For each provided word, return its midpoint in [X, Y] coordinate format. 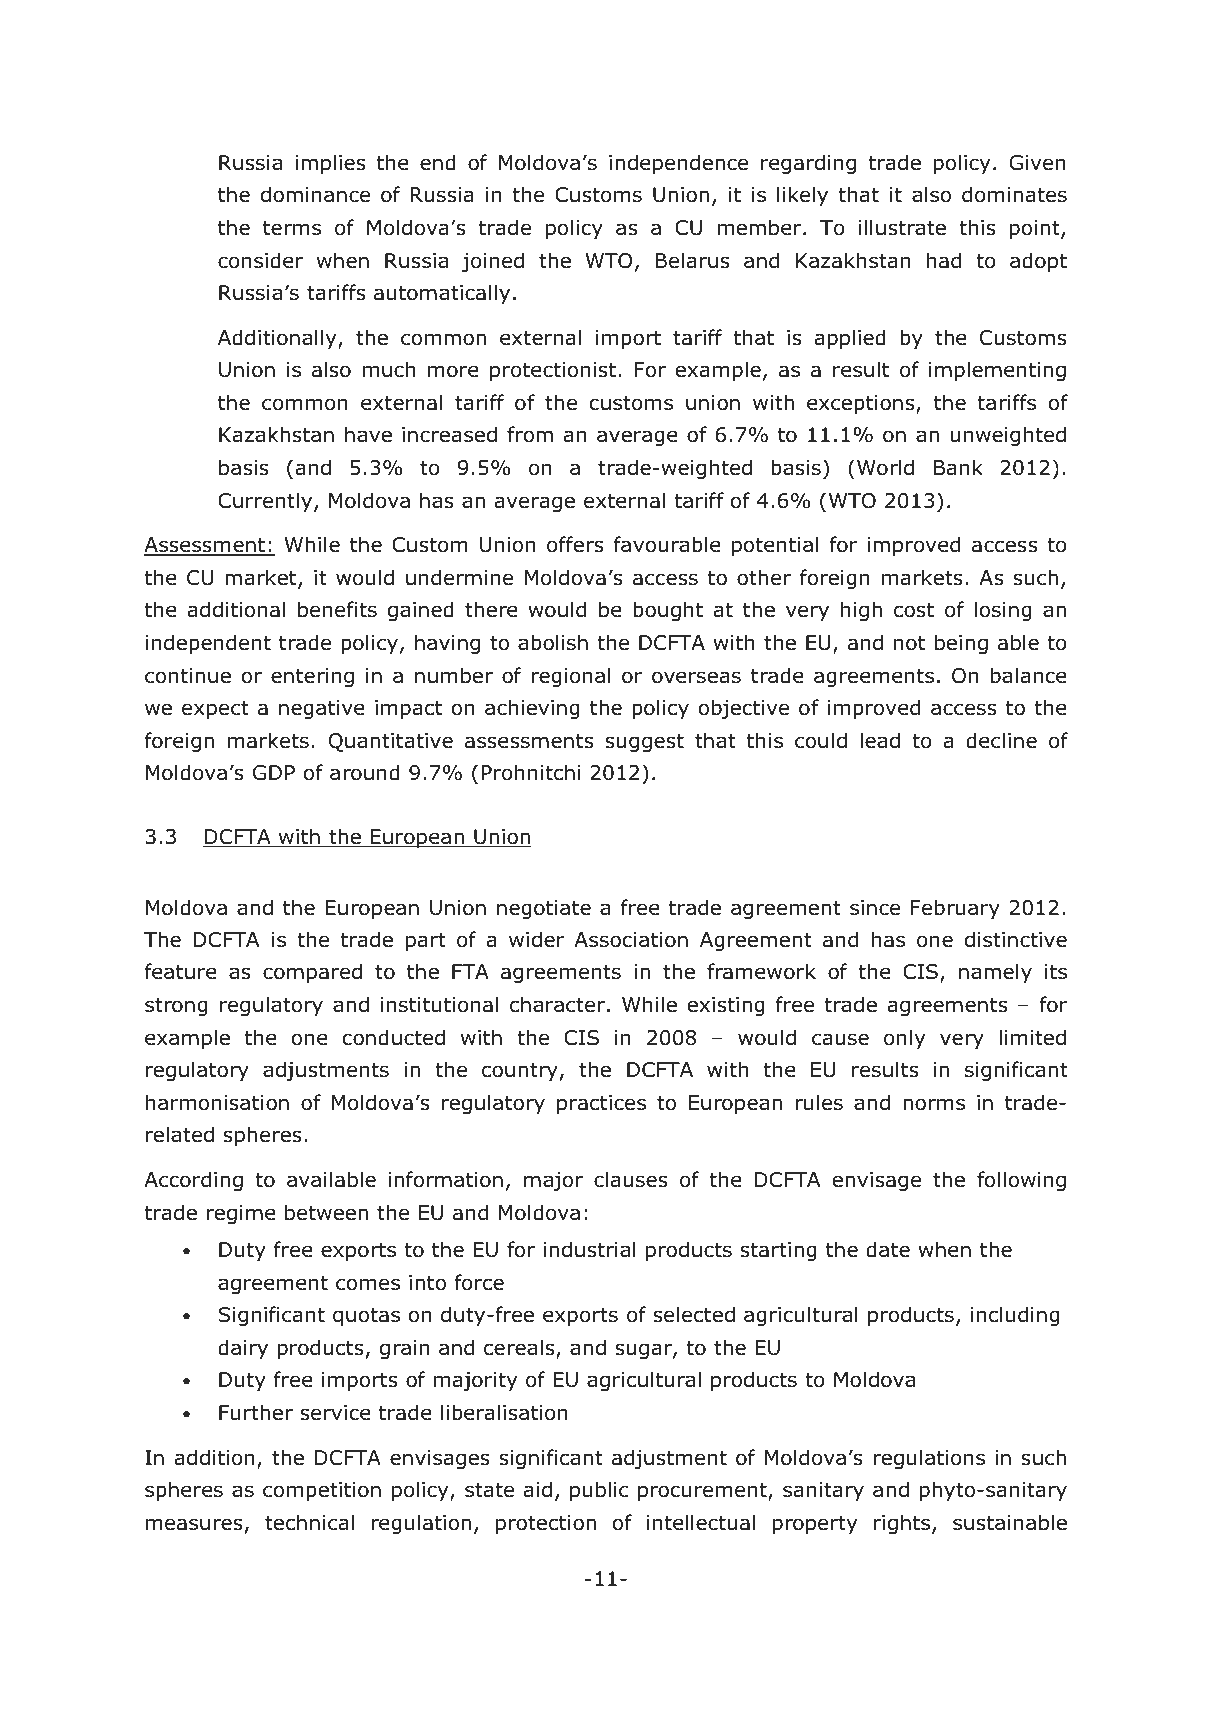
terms [292, 228]
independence [678, 164]
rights [903, 1524]
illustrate [902, 227]
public [599, 1491]
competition [322, 1491]
